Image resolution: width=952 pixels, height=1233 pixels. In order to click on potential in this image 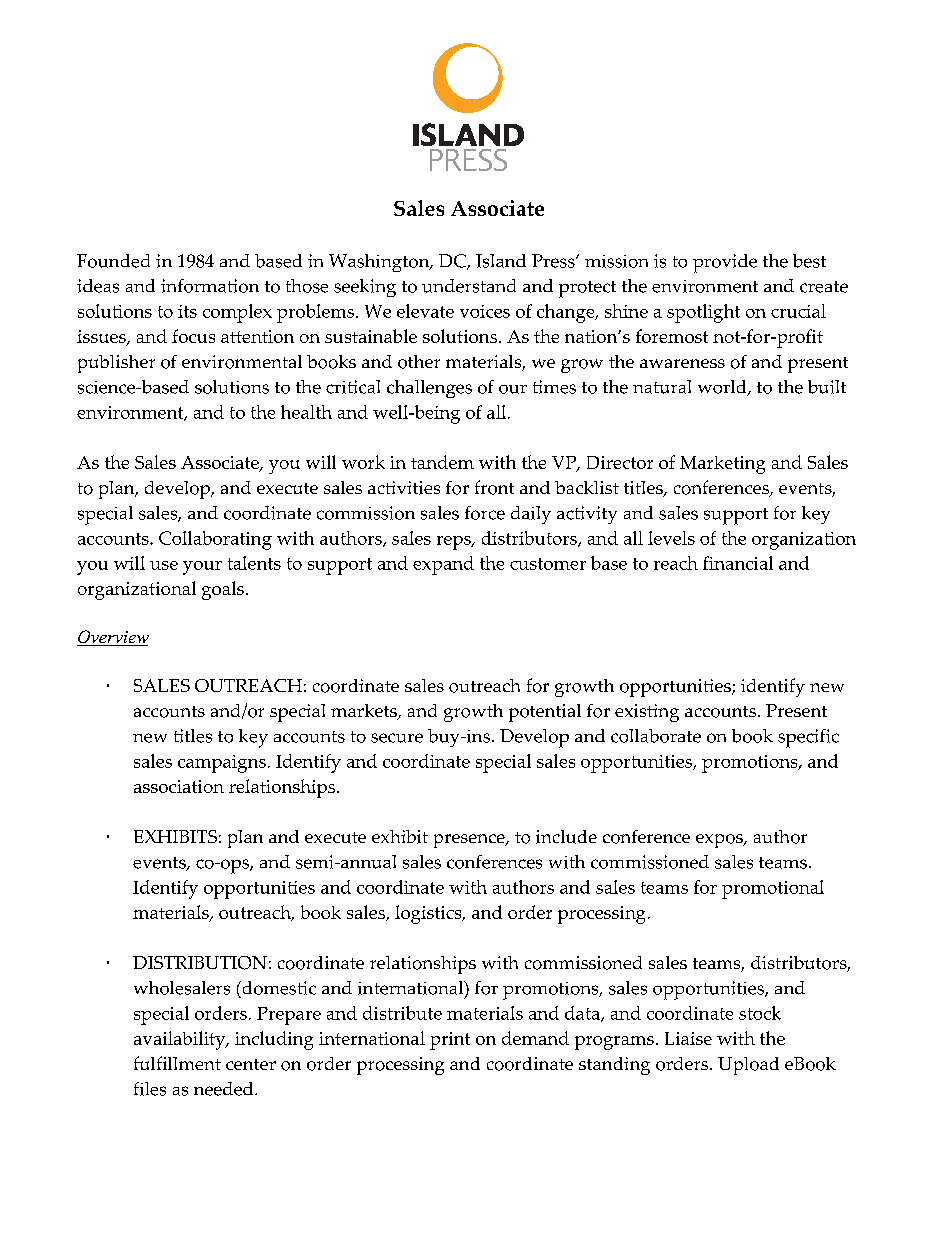, I will do `click(545, 713)`.
